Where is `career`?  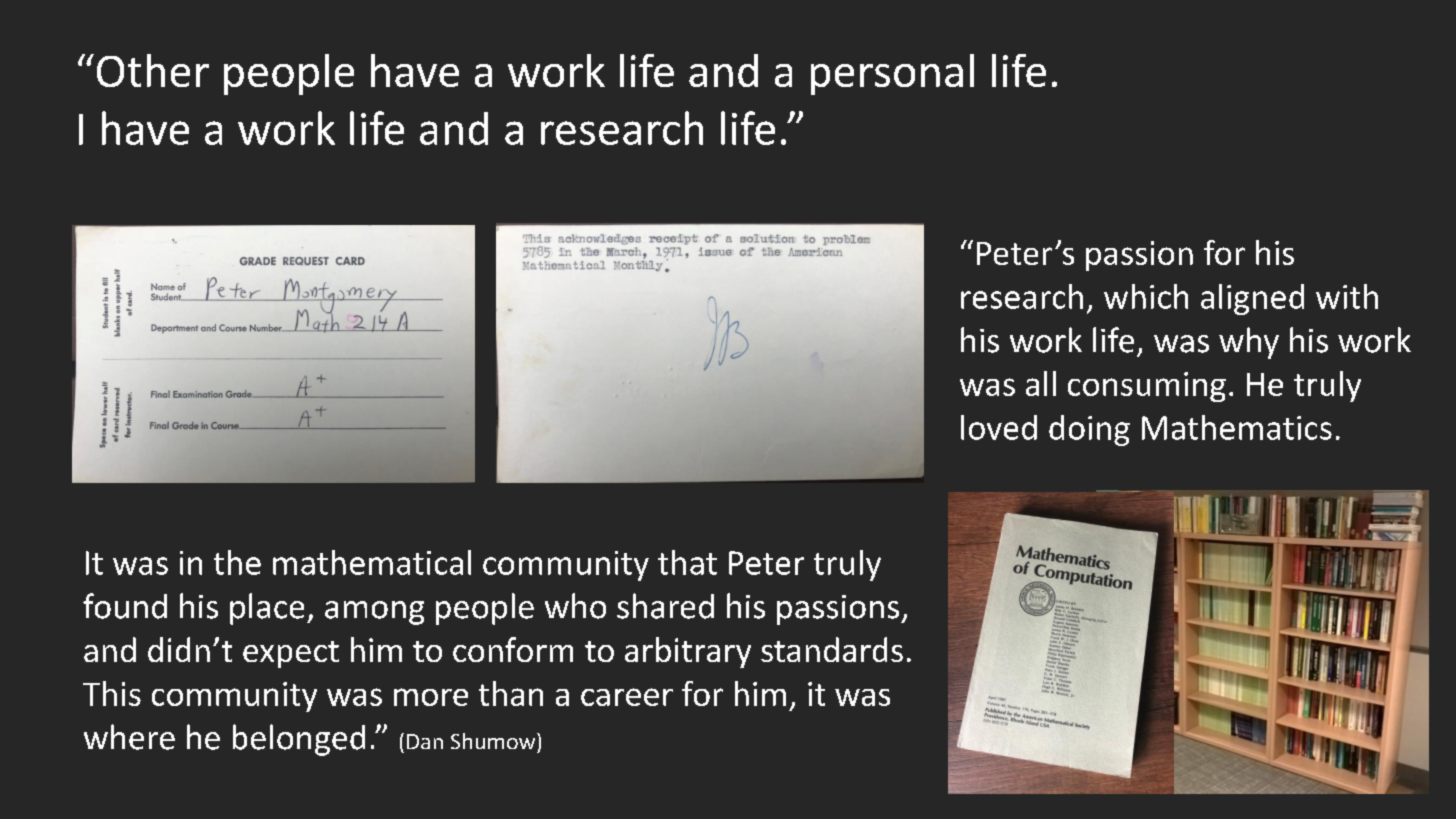
career is located at coordinates (627, 697).
